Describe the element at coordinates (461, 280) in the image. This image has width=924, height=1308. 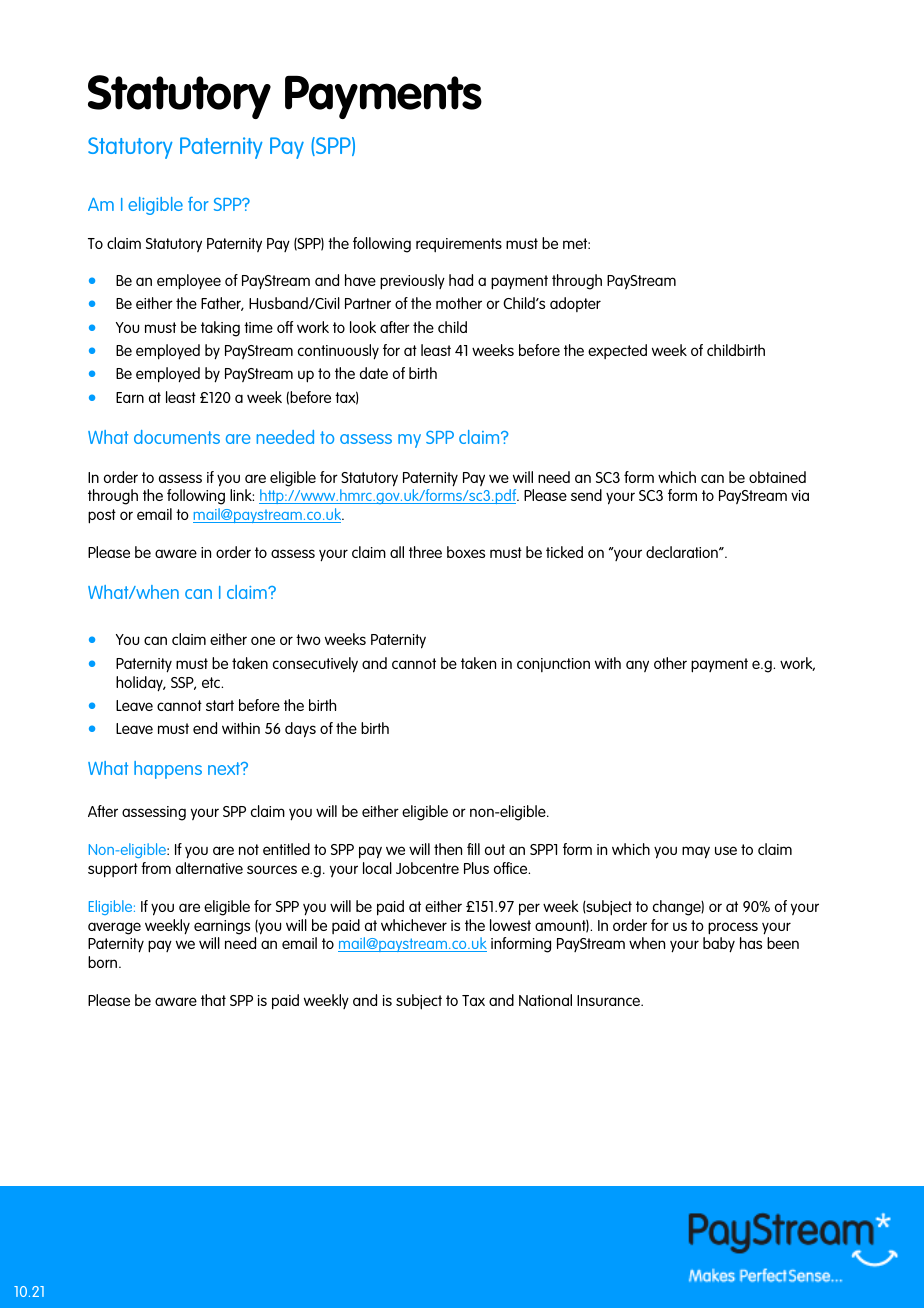
I see `had` at that location.
